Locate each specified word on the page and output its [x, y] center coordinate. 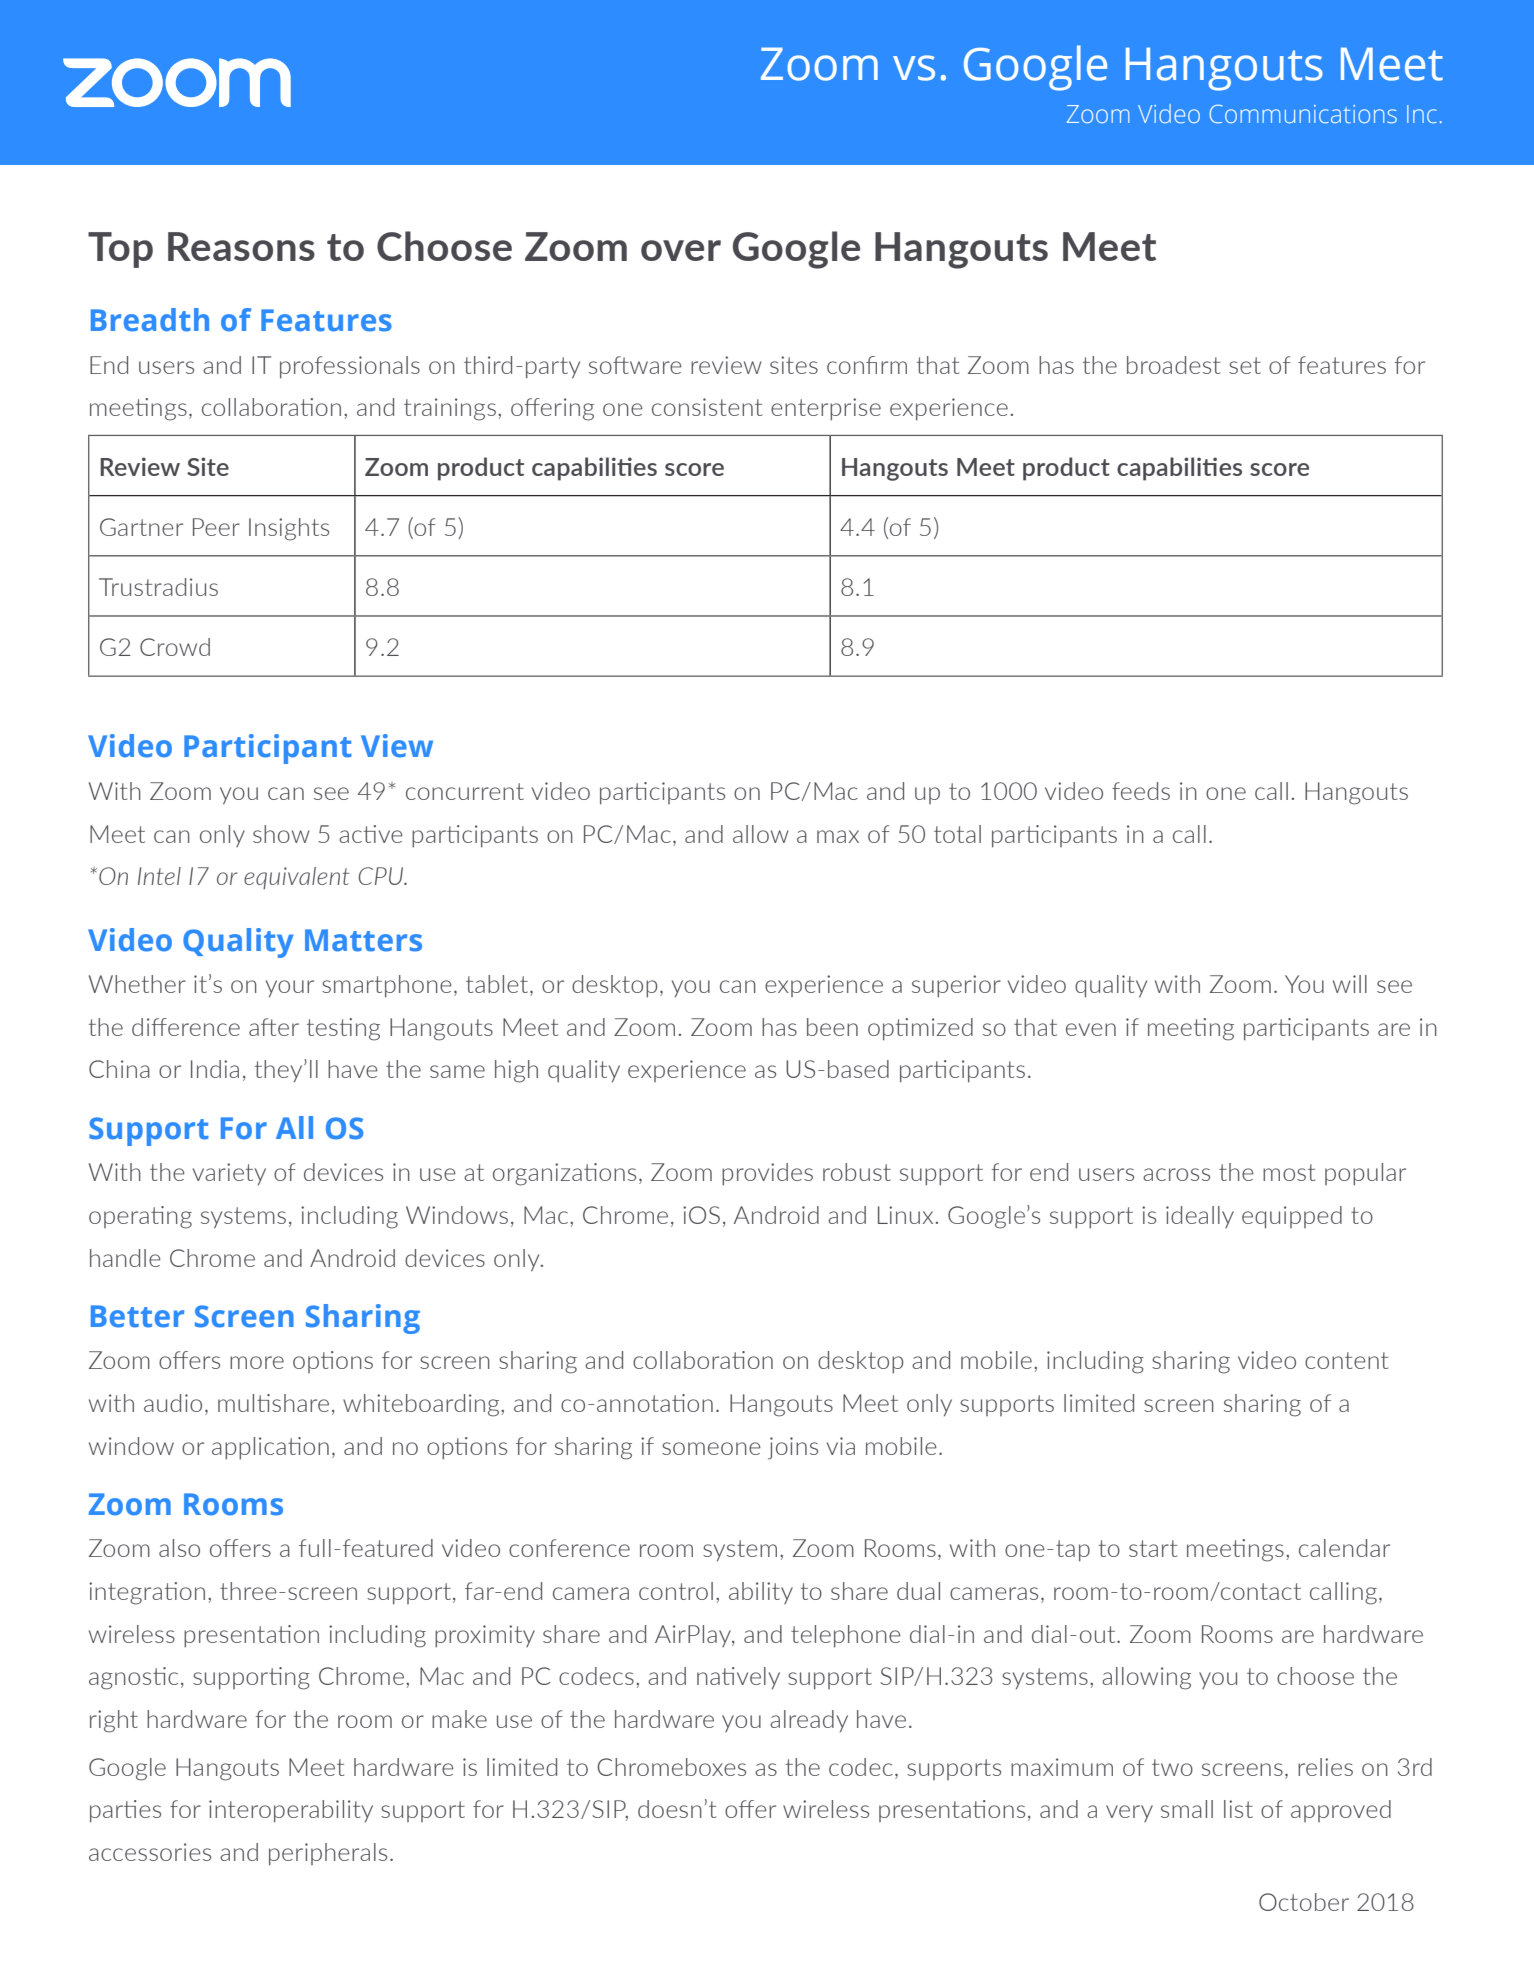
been [832, 1027]
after [274, 1027]
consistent [707, 407]
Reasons [241, 246]
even [1091, 1029]
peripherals [328, 1854]
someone [711, 1448]
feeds [1141, 791]
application [270, 1448]
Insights [289, 529]
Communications [1303, 114]
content [1346, 1360]
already [809, 1721]
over [681, 250]
